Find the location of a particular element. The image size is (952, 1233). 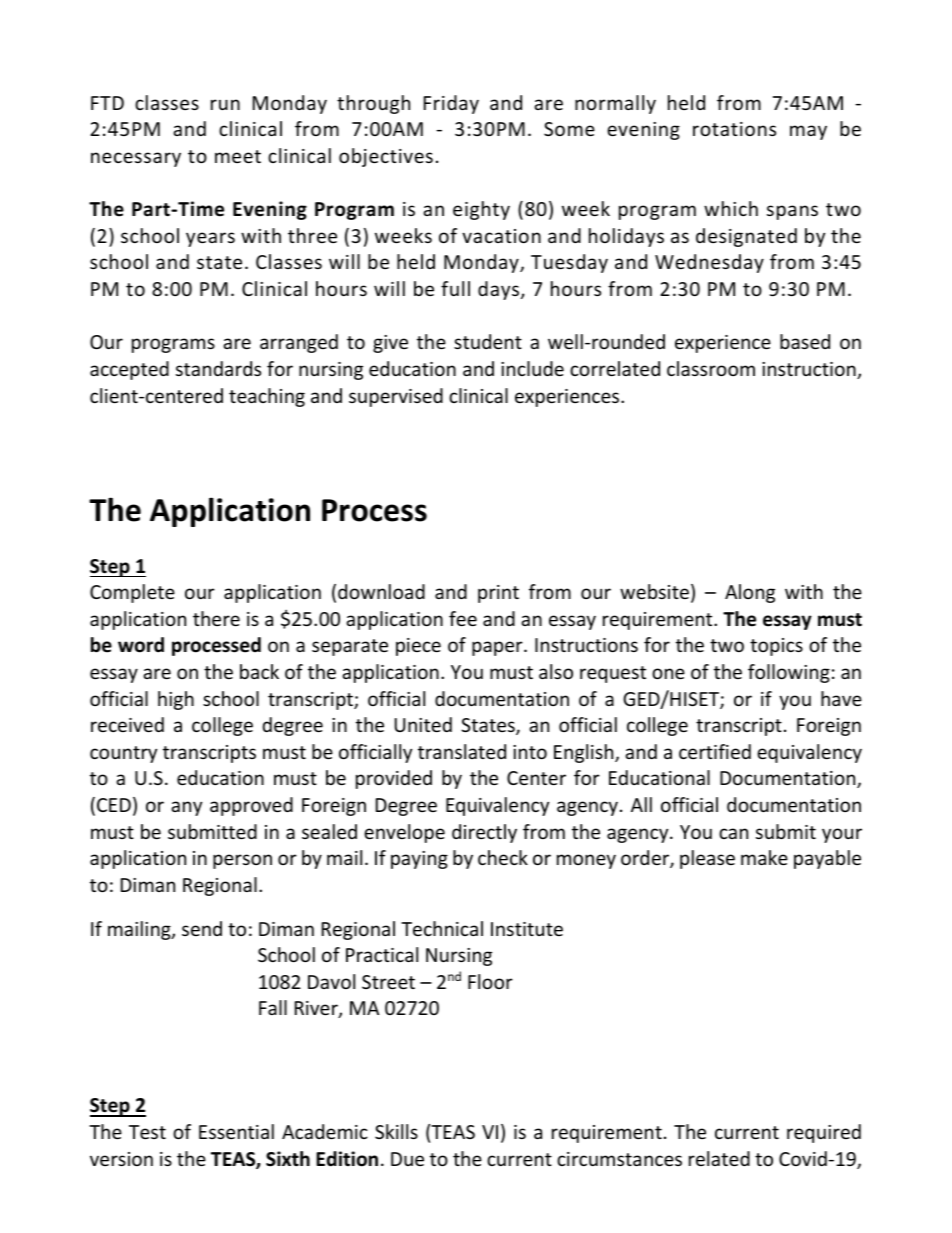

Essential is located at coordinates (236, 1131).
